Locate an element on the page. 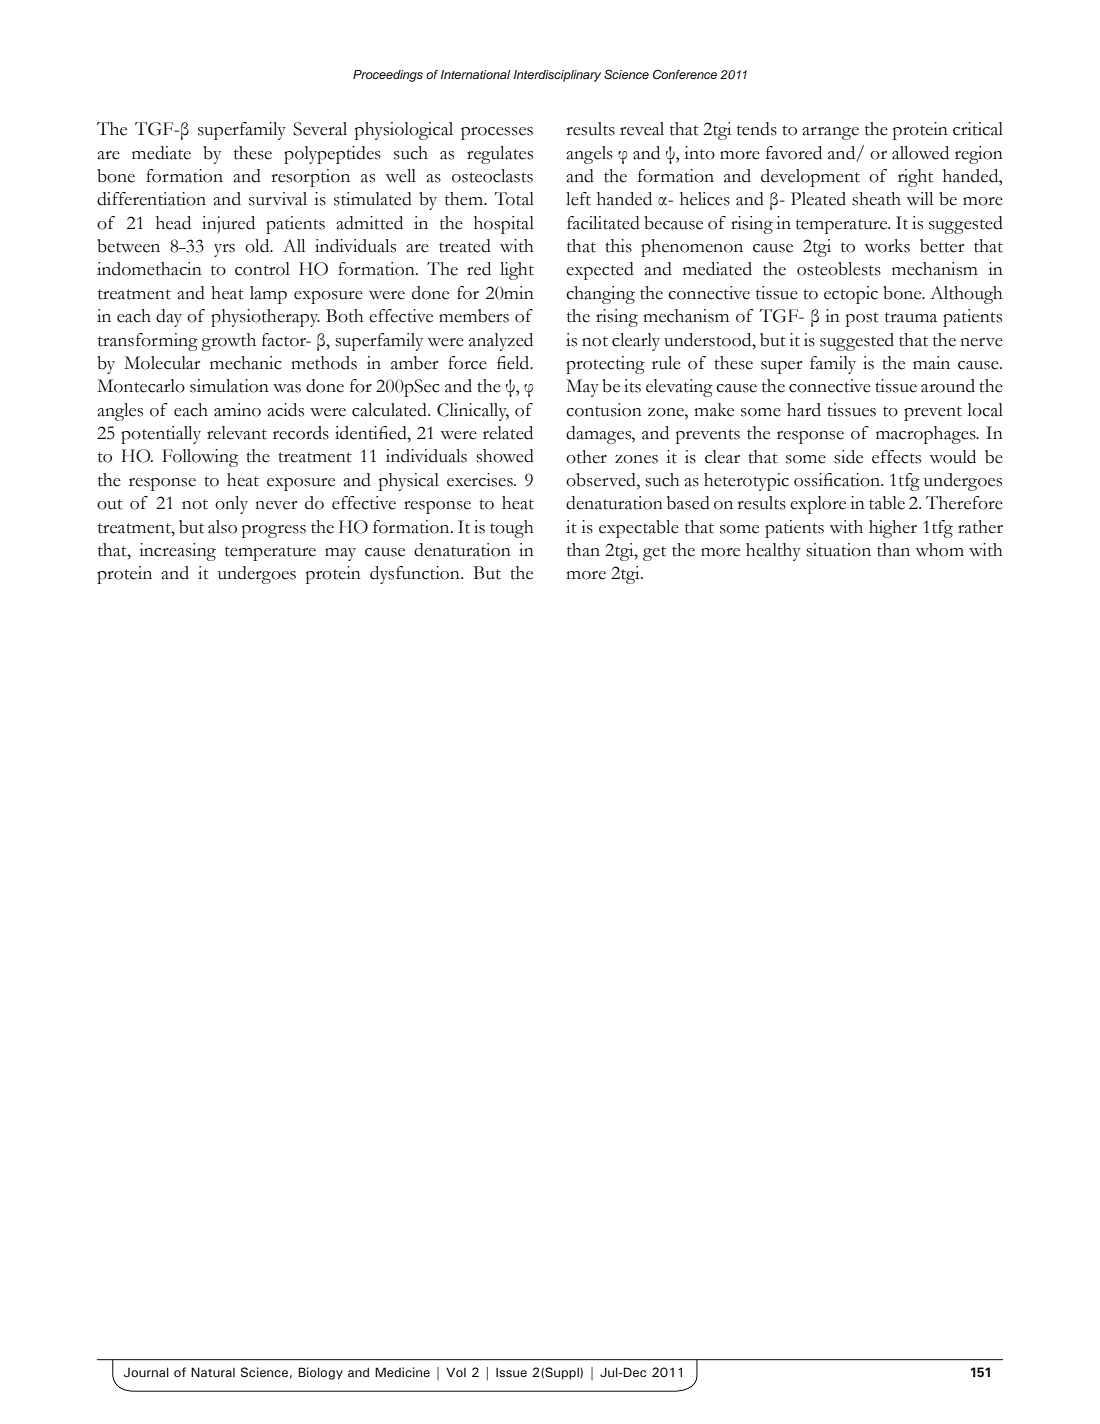 The image size is (1100, 1424). Interdisciplinary is located at coordinates (557, 76).
